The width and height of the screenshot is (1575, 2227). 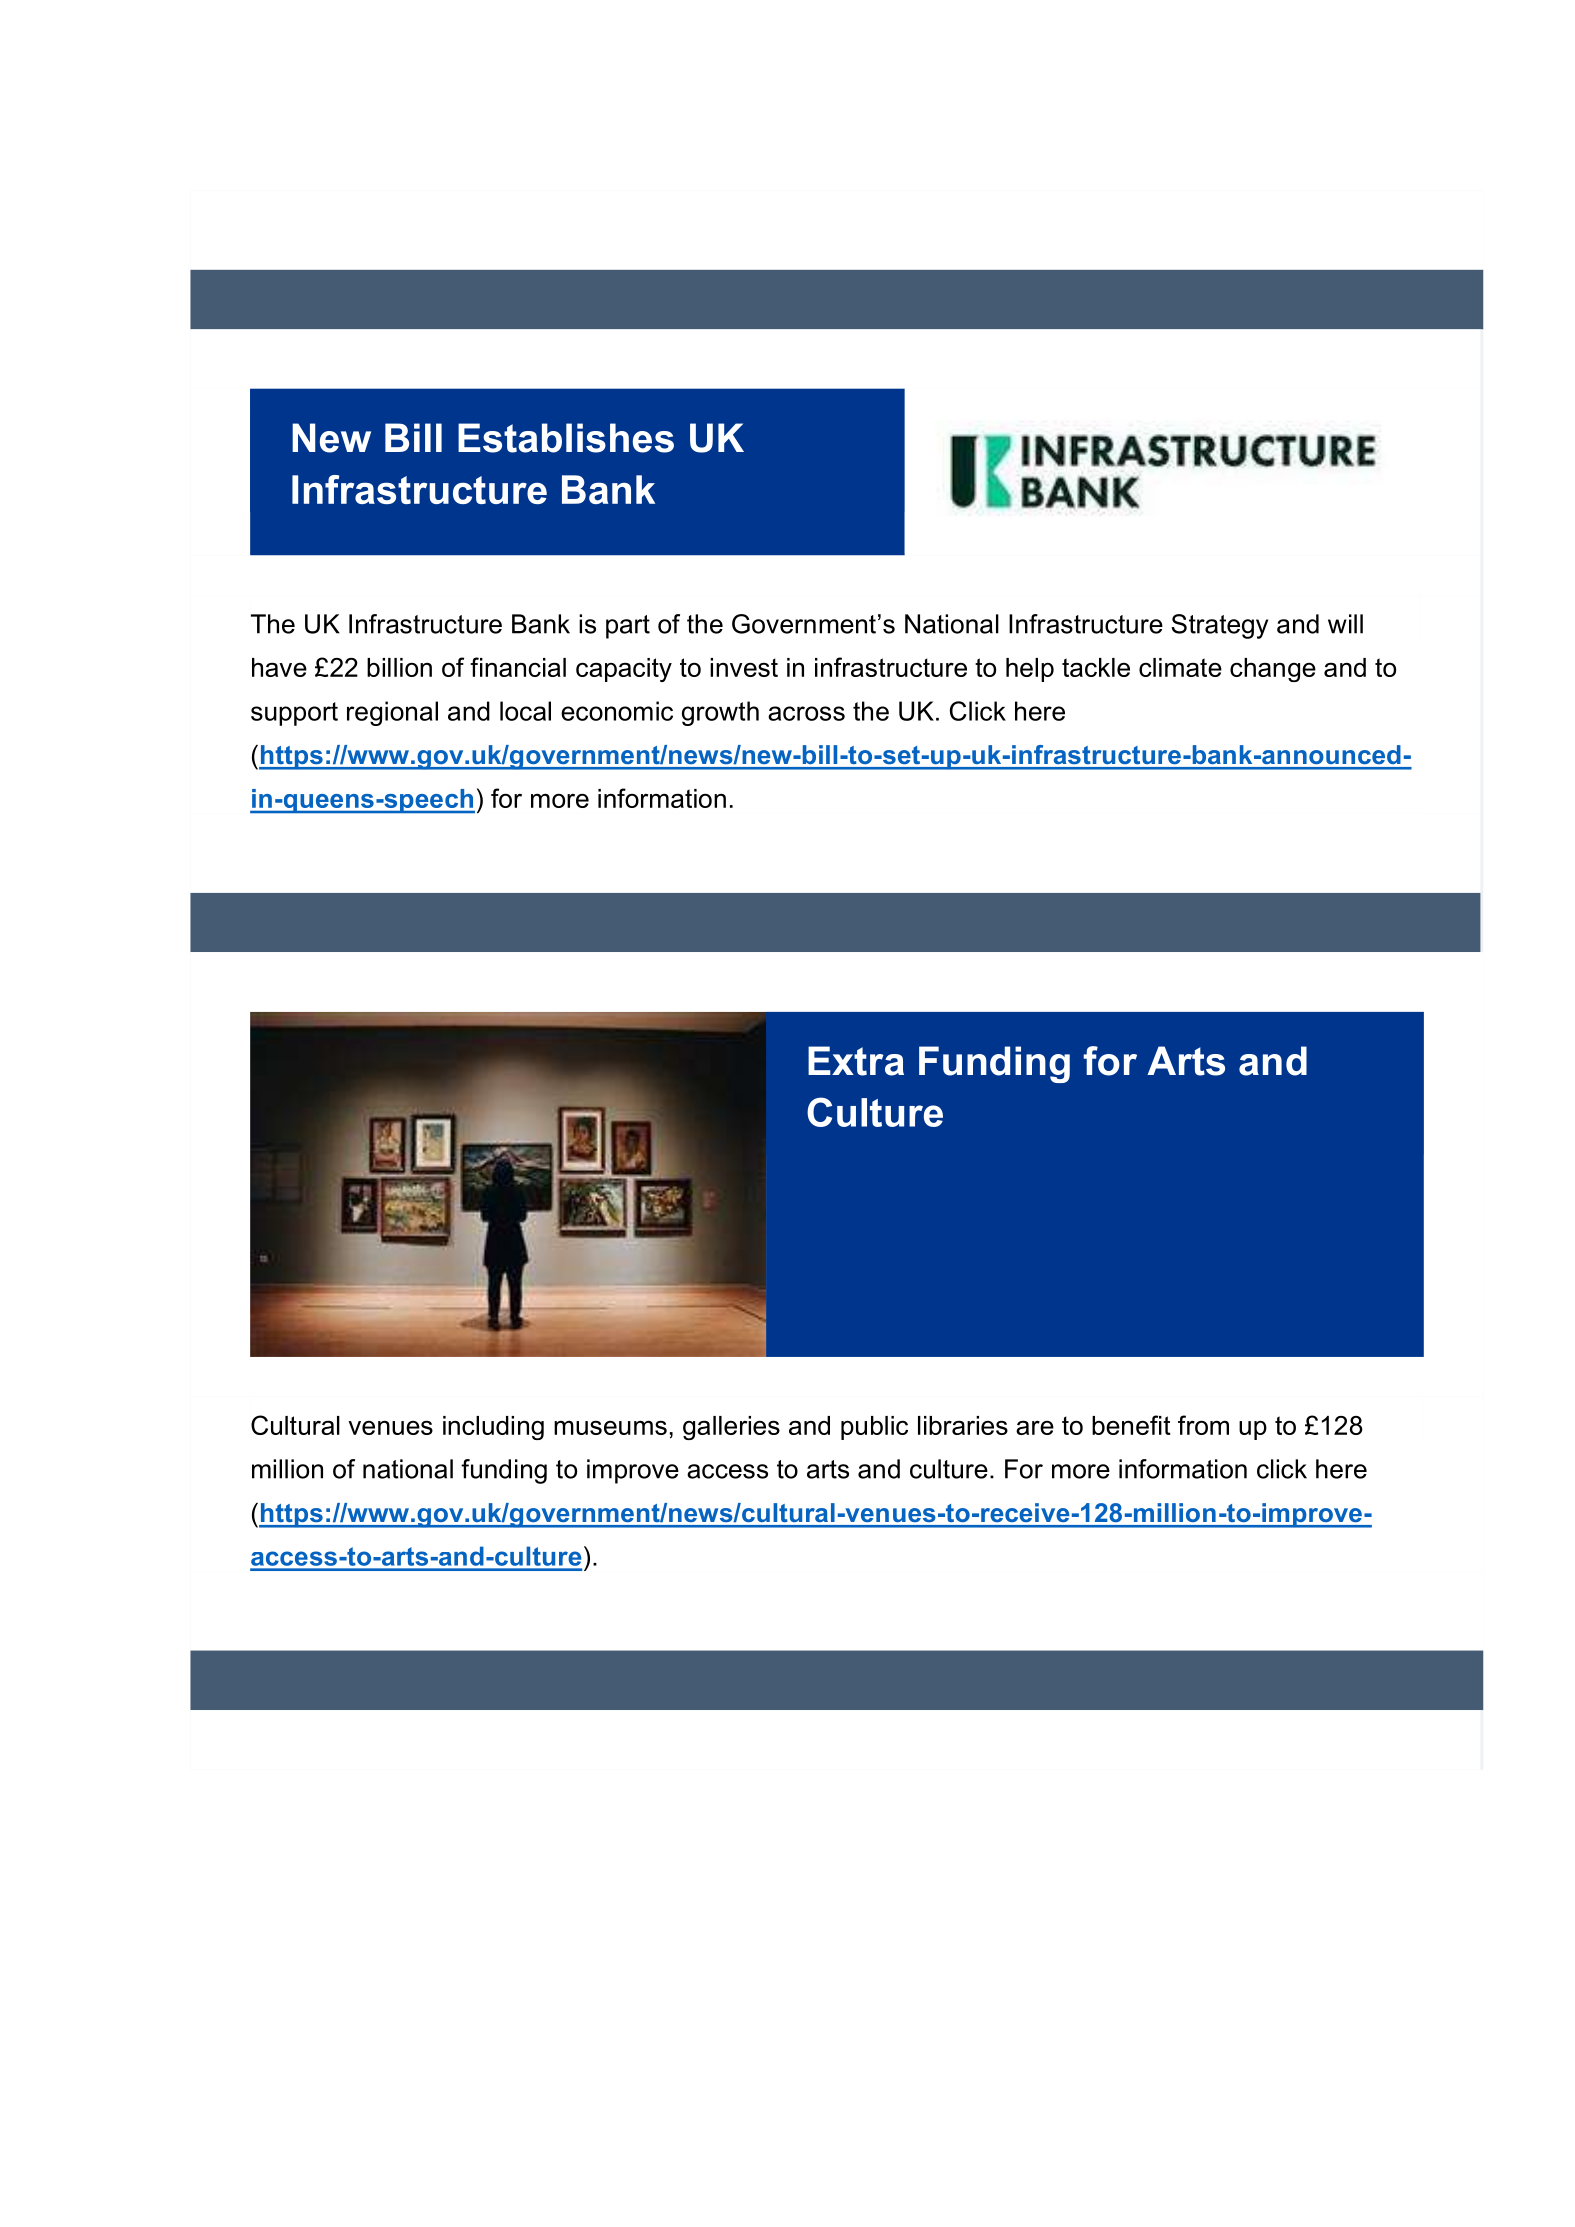 I want to click on public, so click(x=874, y=1428).
